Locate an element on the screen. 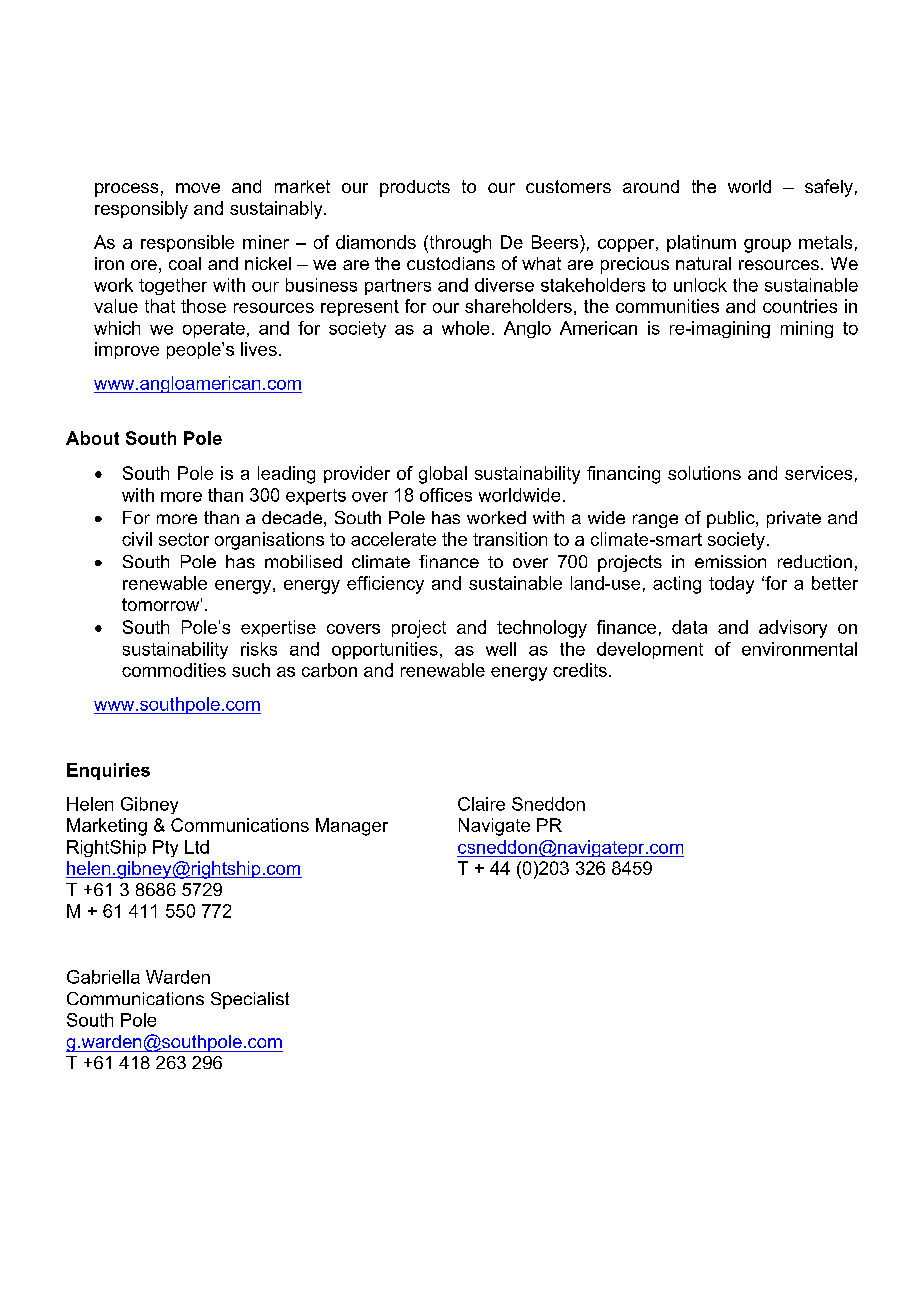 This screenshot has width=924, height=1308. today is located at coordinates (731, 585).
